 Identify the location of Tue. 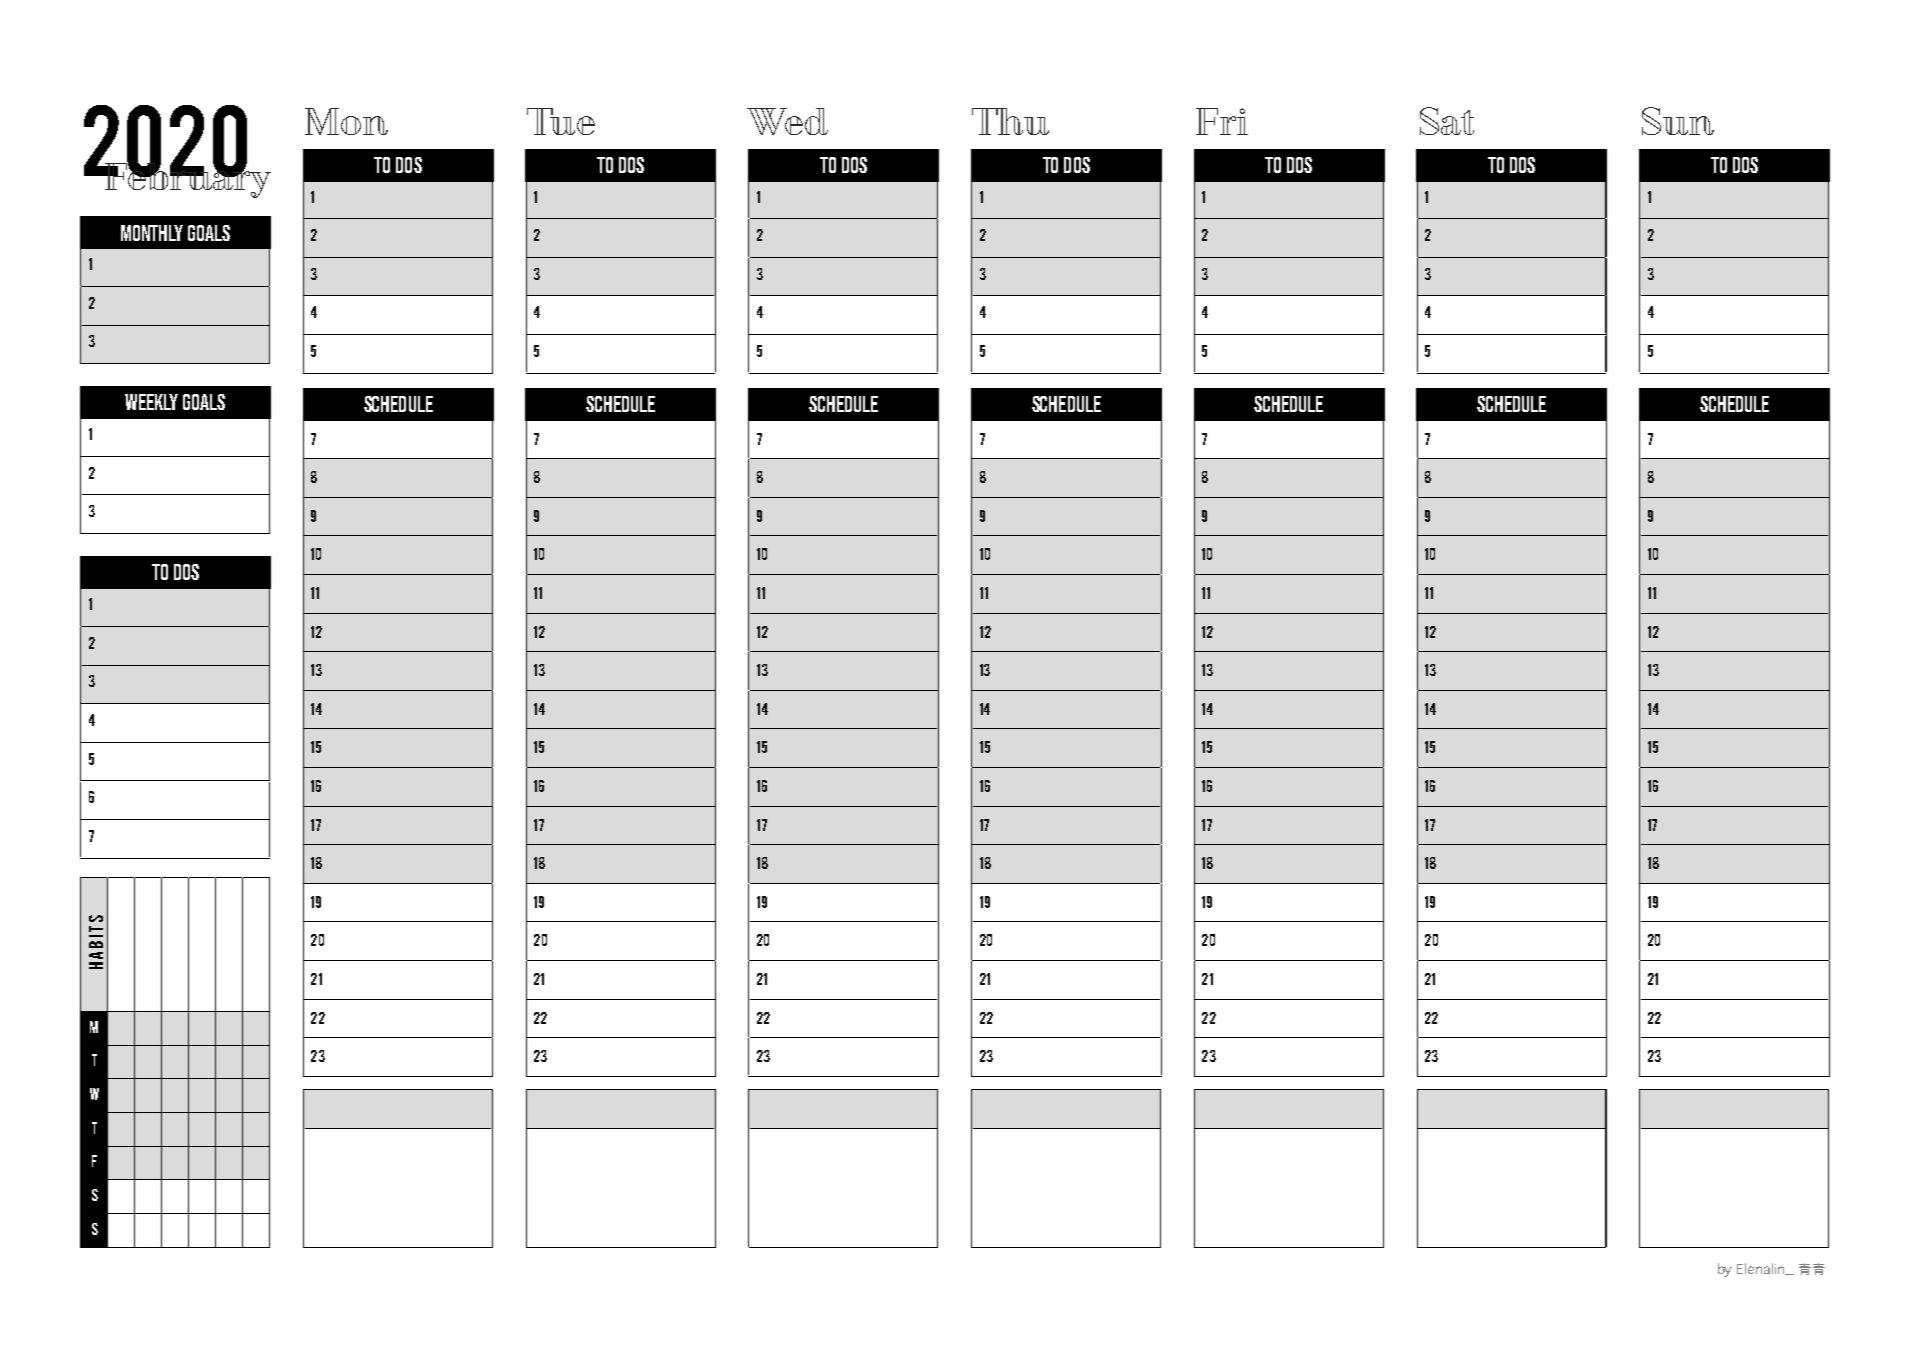
(561, 121).
